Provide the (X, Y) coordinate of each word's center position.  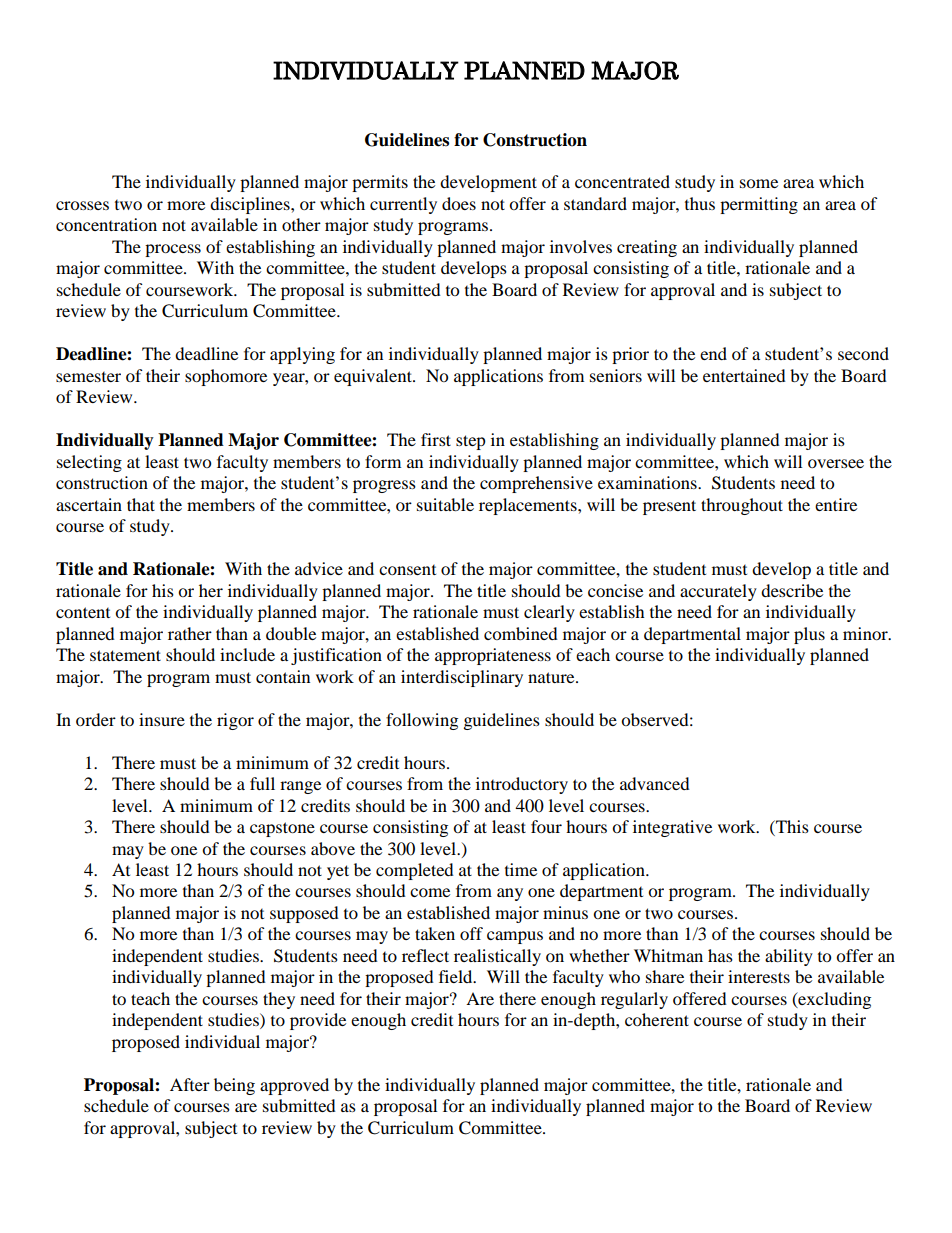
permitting (759, 205)
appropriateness (493, 656)
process (173, 250)
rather (190, 633)
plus (809, 635)
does (459, 203)
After (190, 1084)
